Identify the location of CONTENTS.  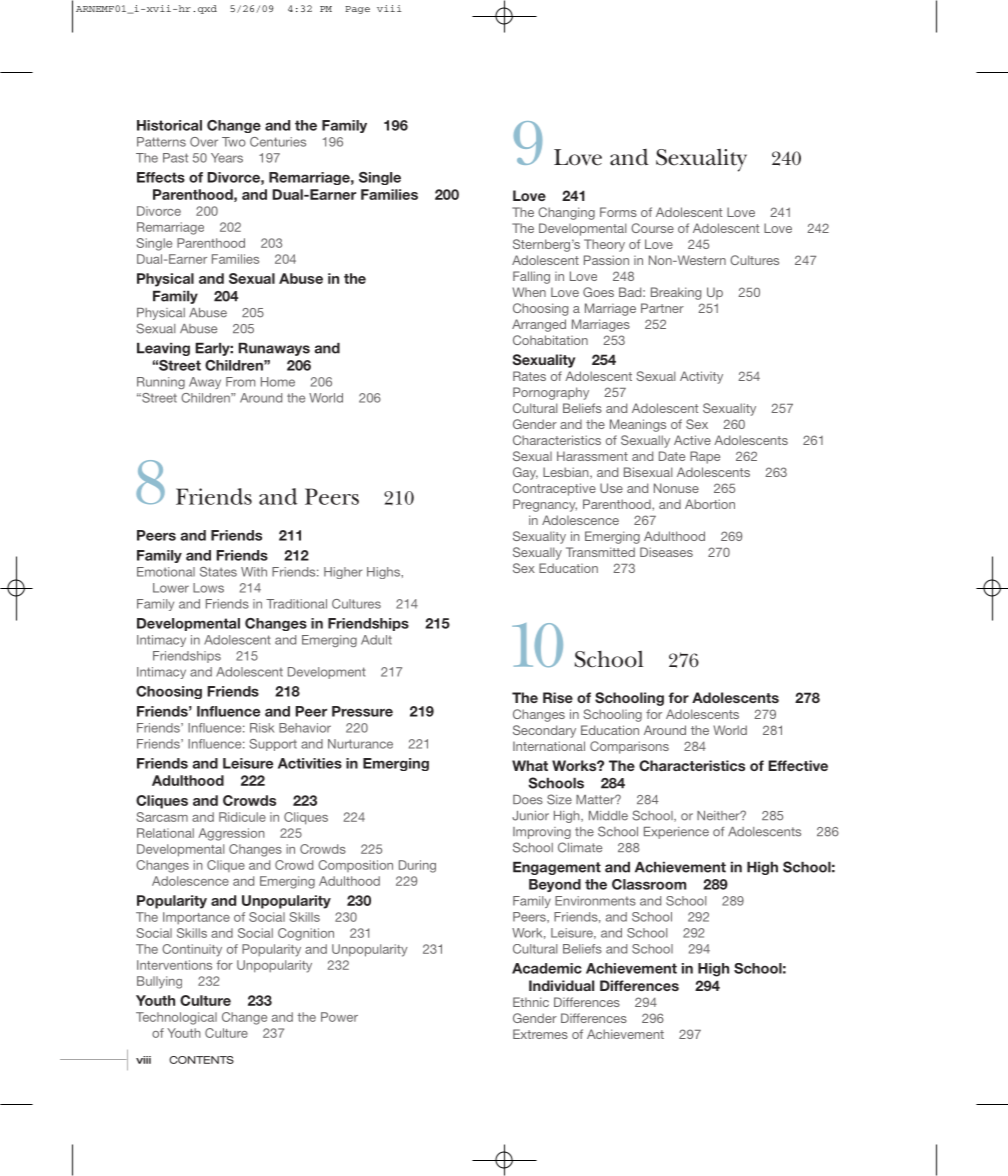
(201, 1060).
